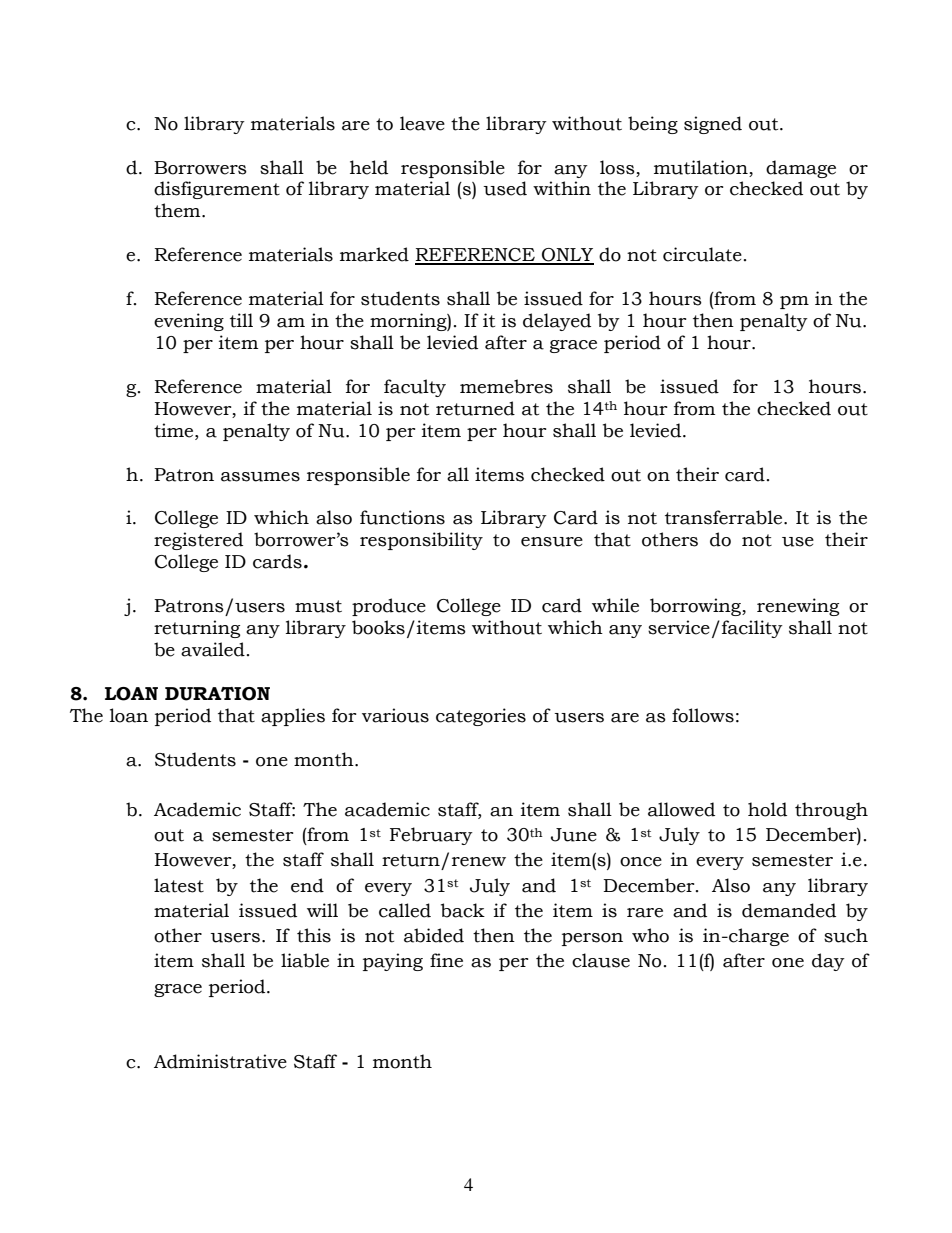 This image has height=1233, width=952. I want to click on transferrable, so click(725, 517).
